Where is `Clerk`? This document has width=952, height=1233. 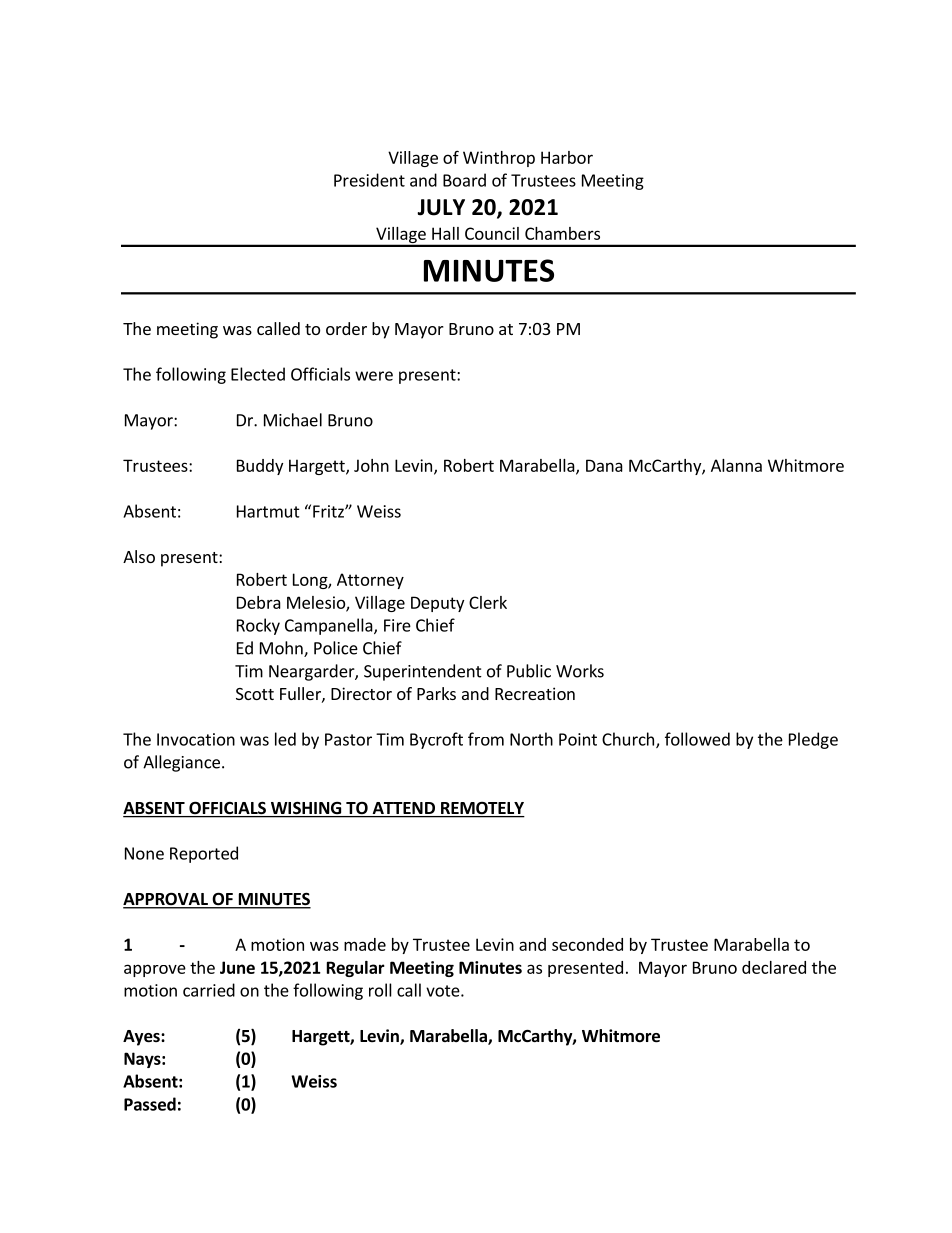
Clerk is located at coordinates (488, 602).
